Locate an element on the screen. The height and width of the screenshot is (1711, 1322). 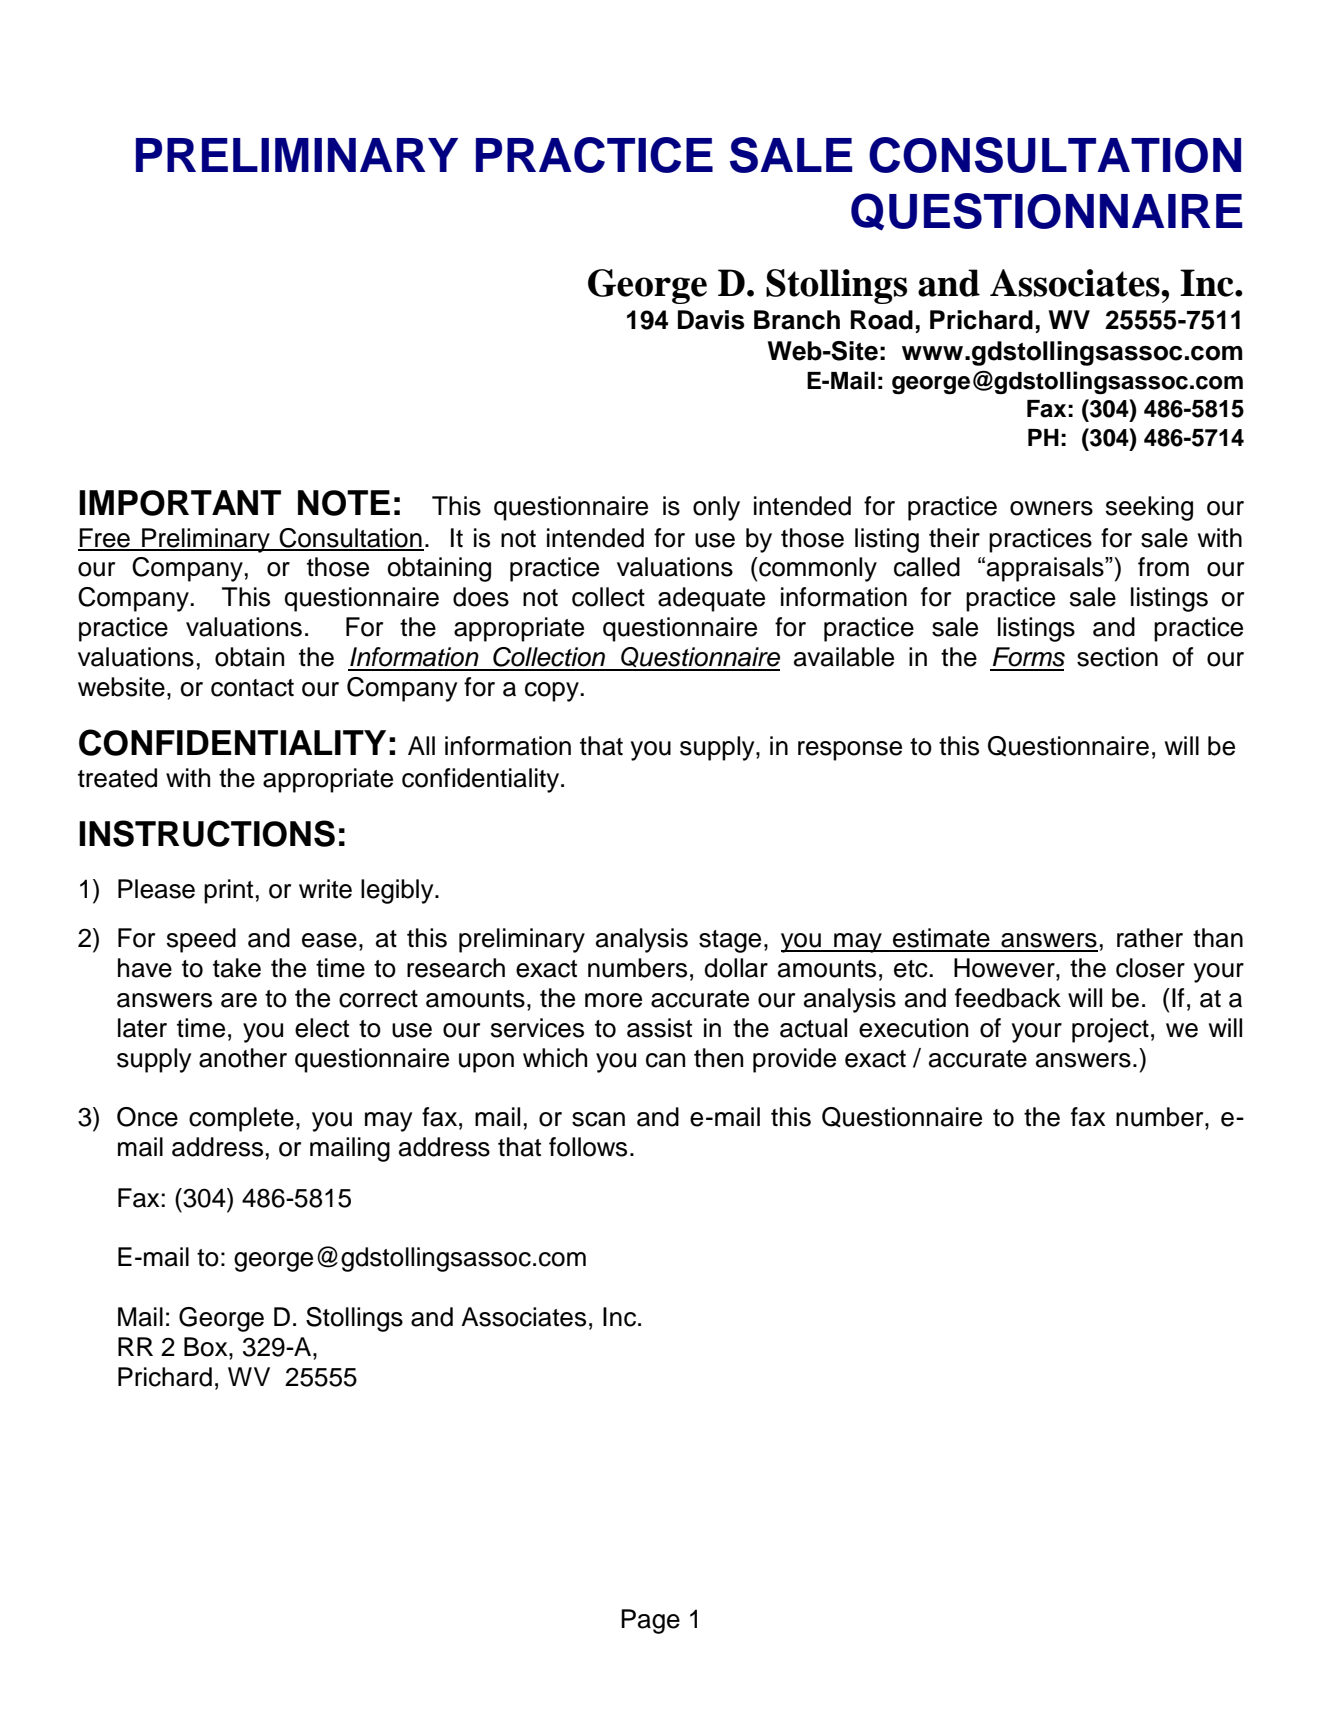
Page is located at coordinates (650, 1621).
